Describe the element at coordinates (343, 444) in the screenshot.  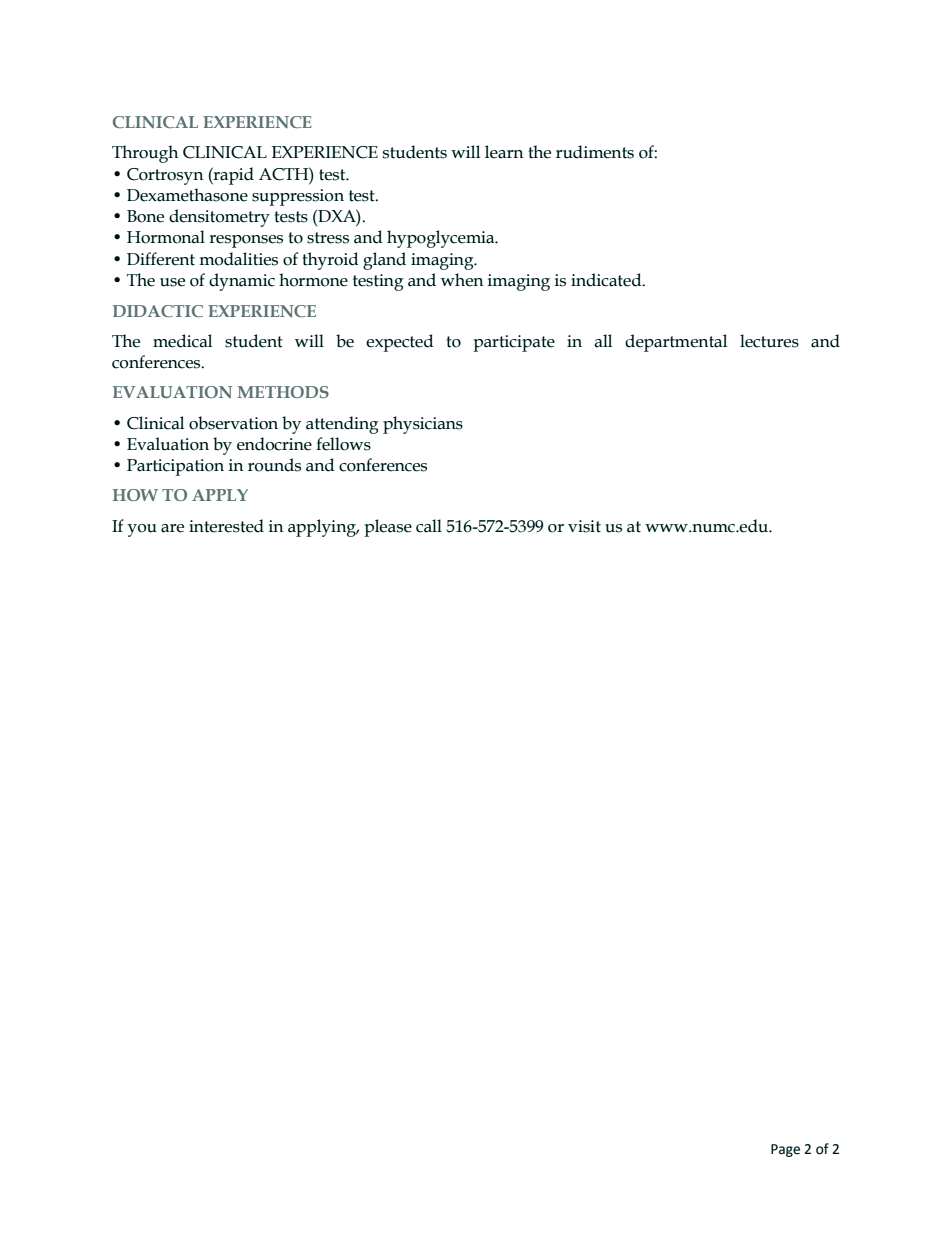
I see `fellows` at that location.
